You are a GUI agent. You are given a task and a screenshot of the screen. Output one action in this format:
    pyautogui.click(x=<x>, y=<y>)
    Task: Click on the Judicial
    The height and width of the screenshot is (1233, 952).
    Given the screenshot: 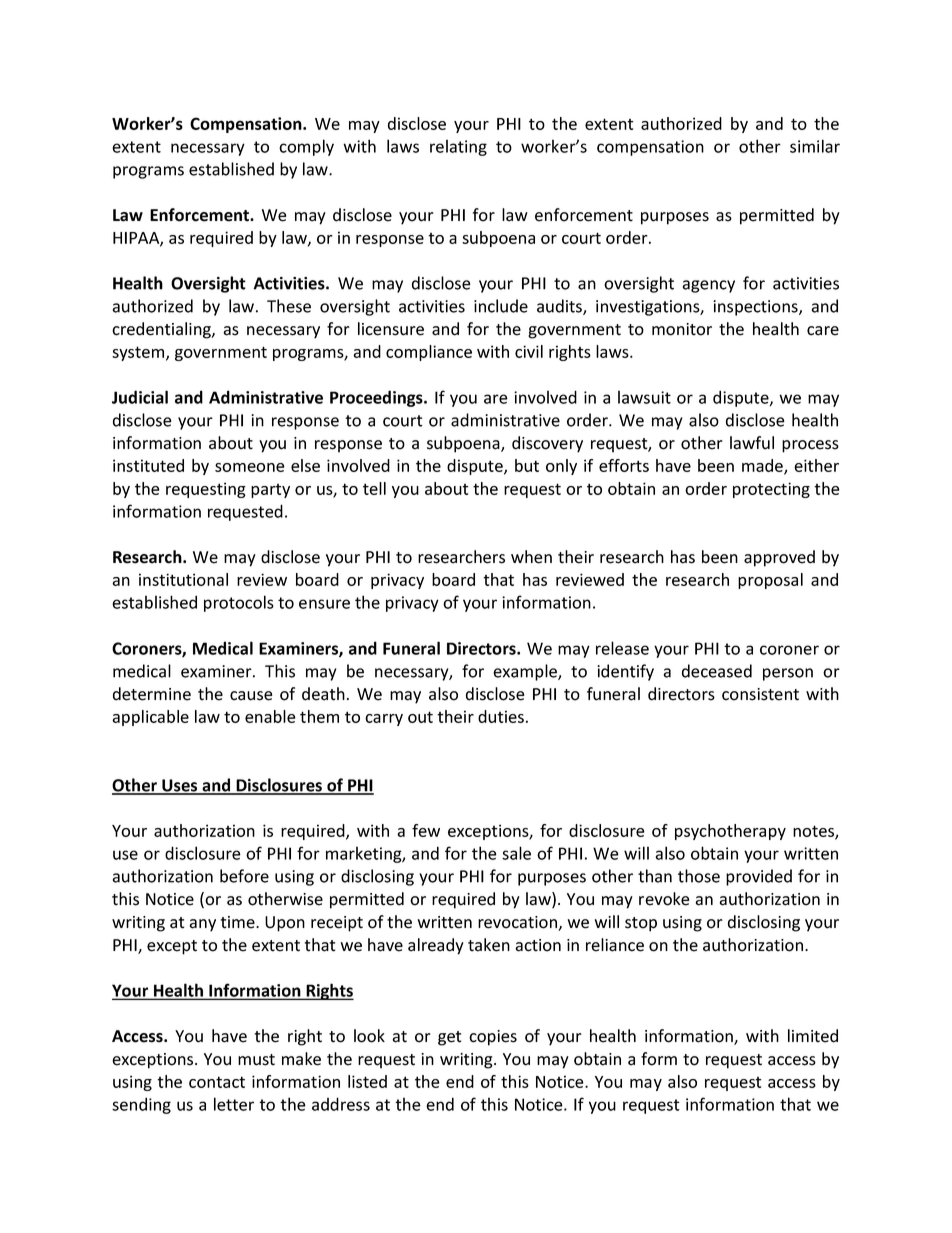 What is the action you would take?
    pyautogui.click(x=140, y=397)
